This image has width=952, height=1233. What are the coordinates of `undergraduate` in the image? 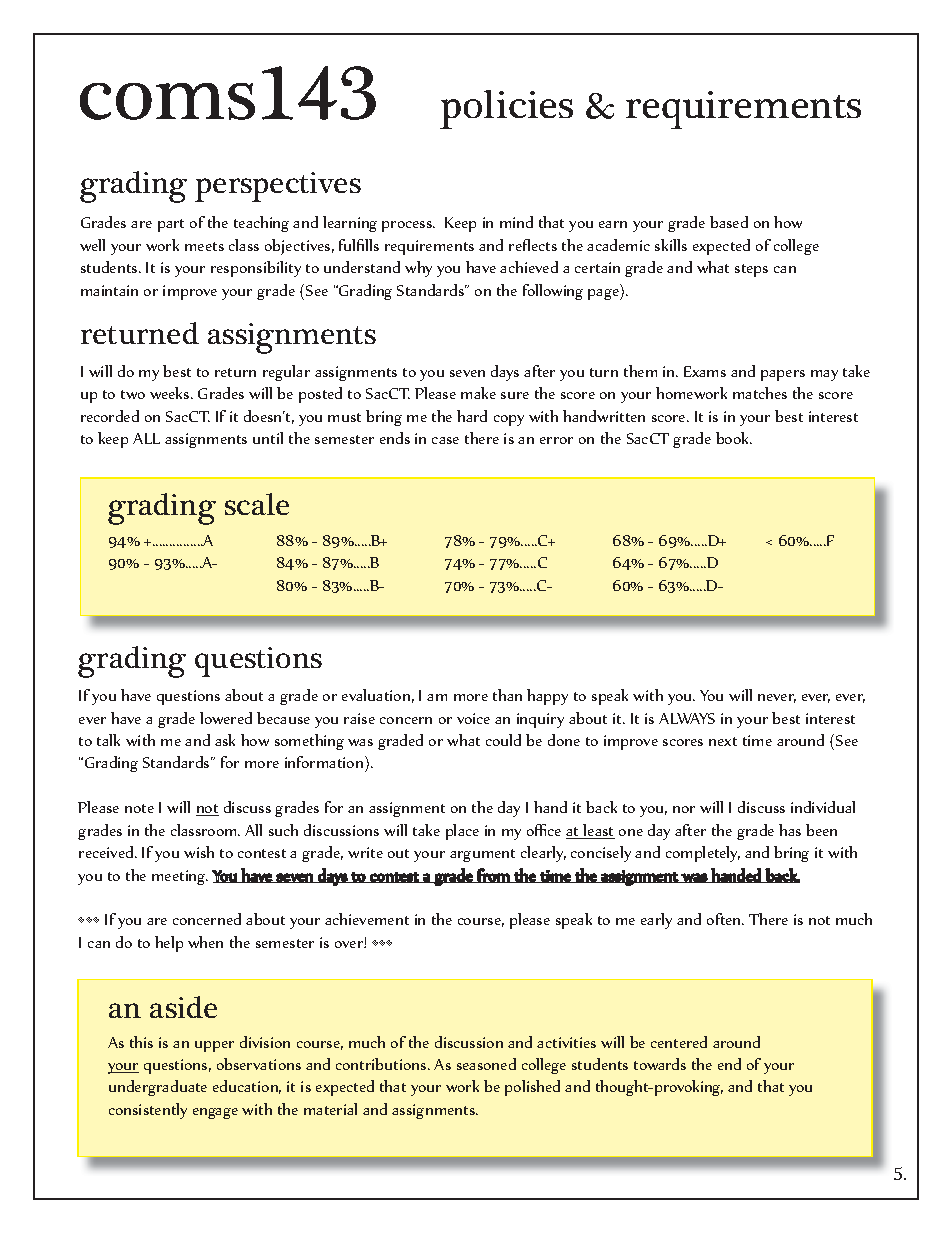 It's located at (158, 1088).
